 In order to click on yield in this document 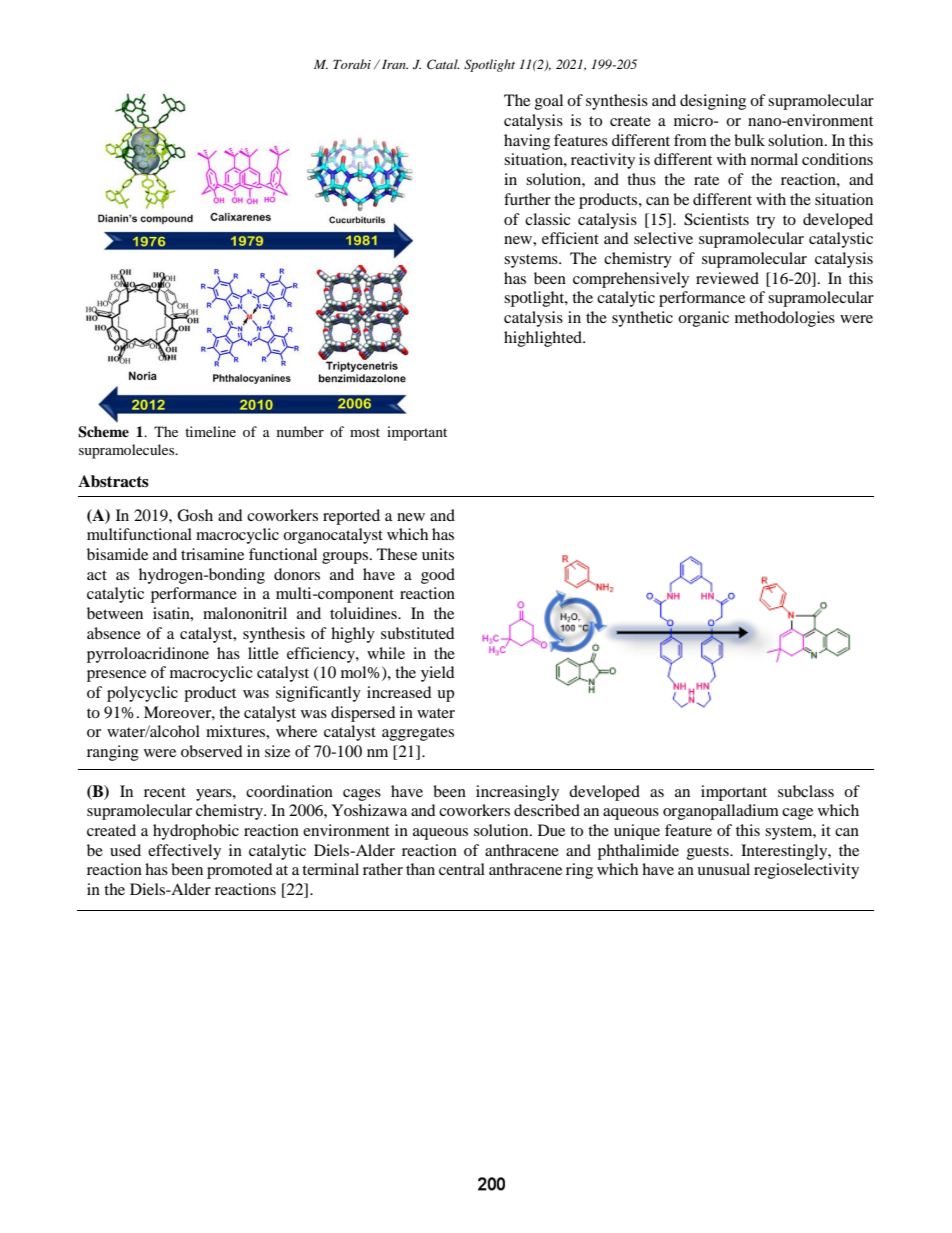, I will do `click(438, 674)`.
